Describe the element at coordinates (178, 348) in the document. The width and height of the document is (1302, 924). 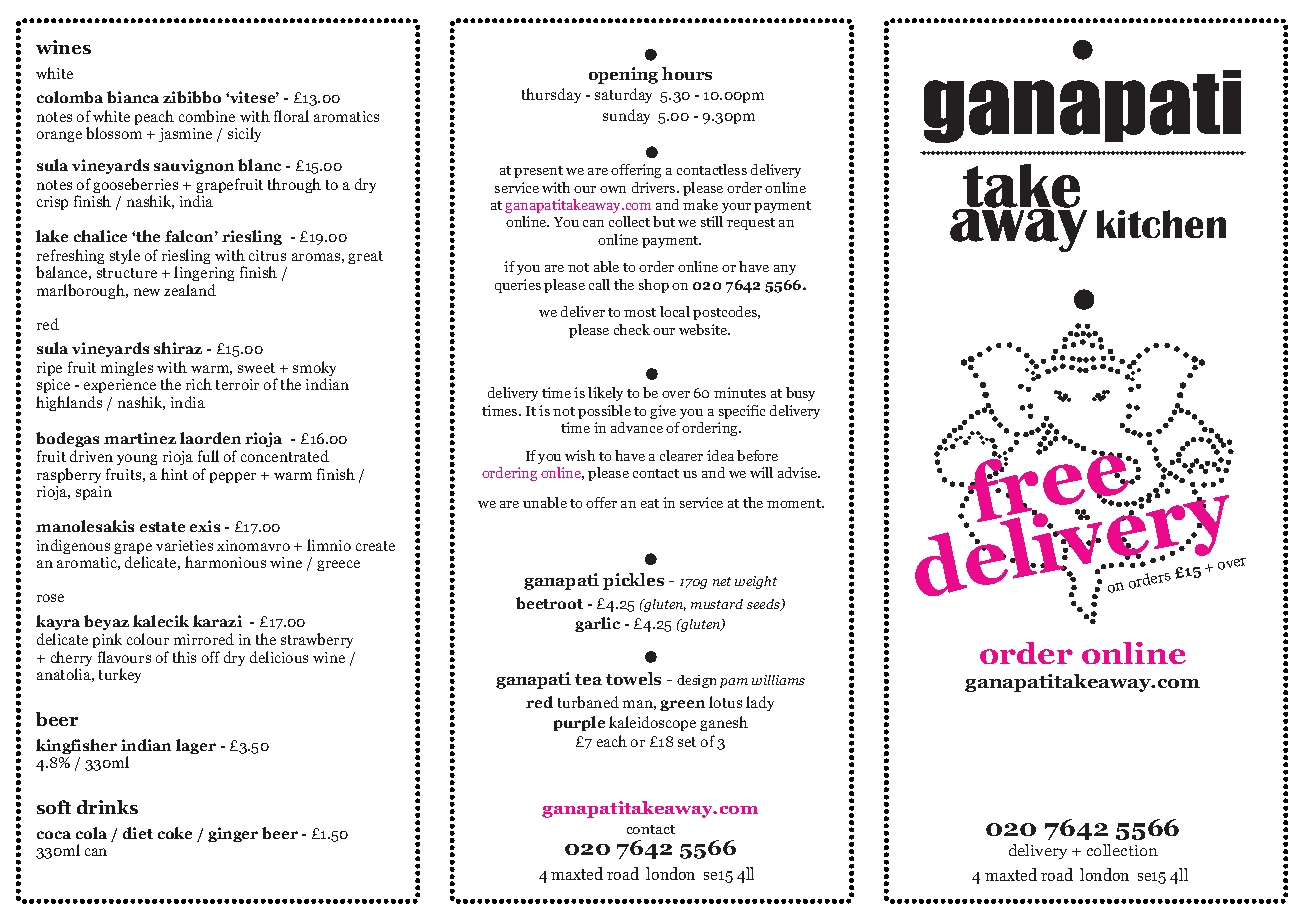
I see `shiraz` at that location.
